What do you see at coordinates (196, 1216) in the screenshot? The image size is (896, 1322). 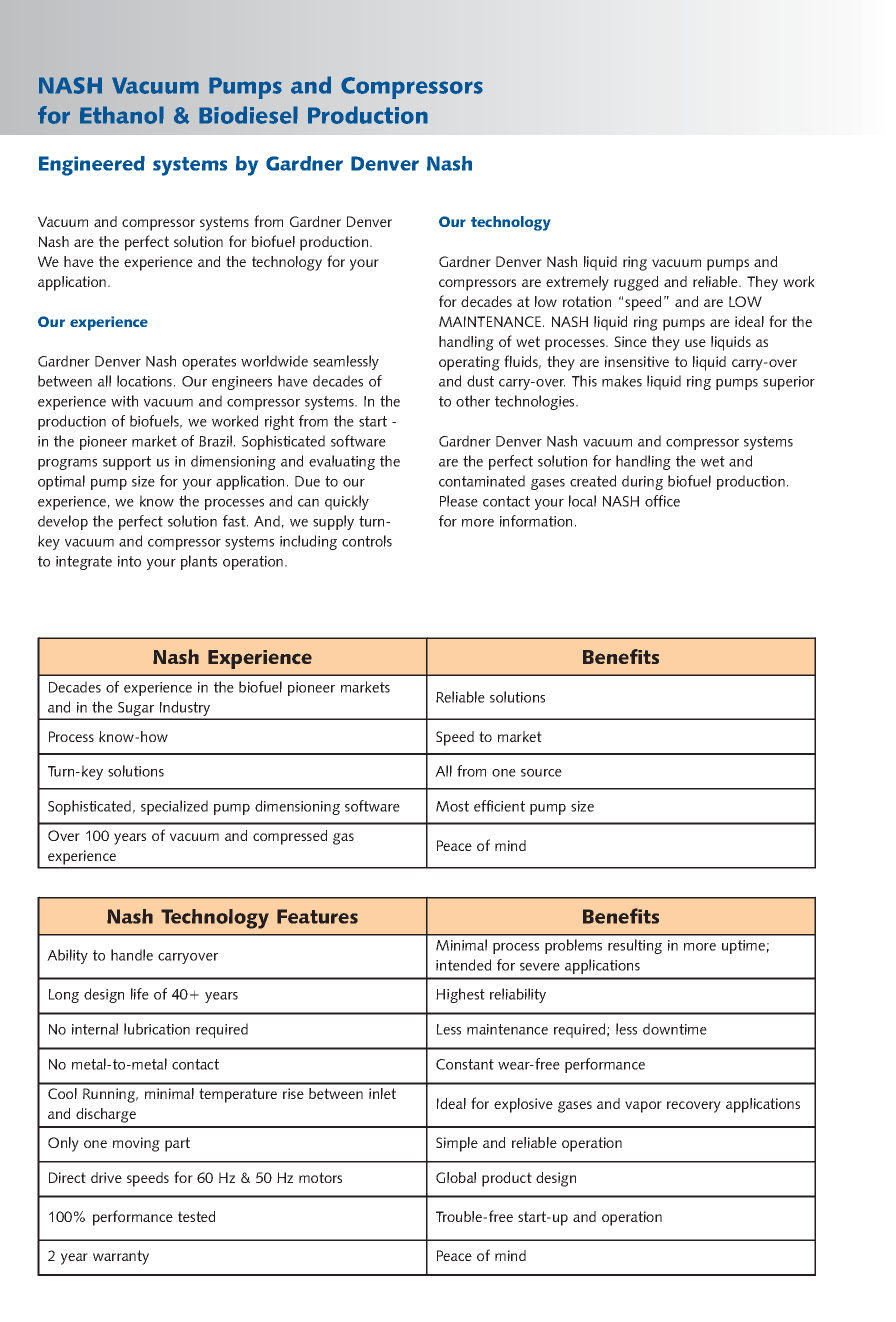 I see `tested` at bounding box center [196, 1216].
